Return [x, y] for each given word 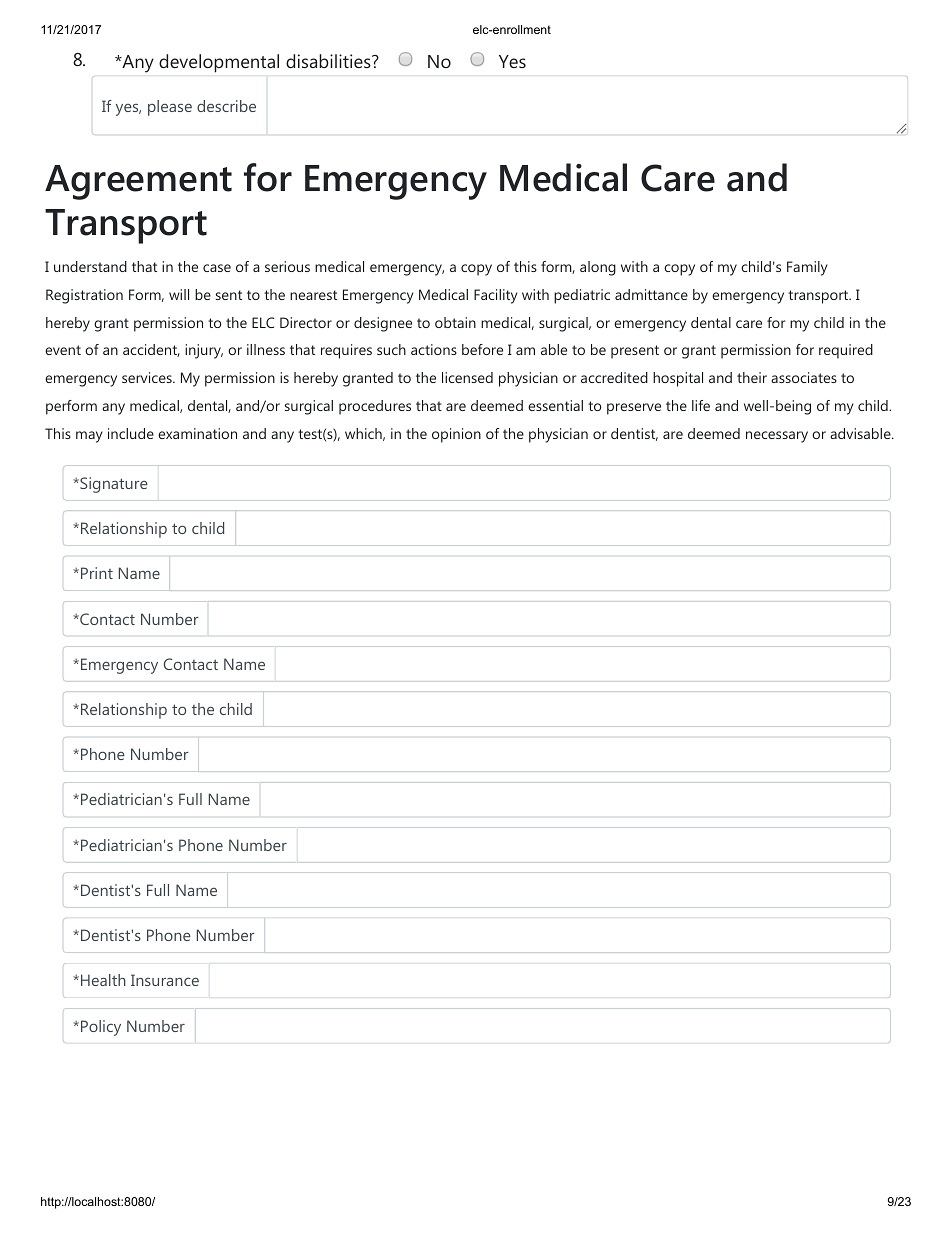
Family [807, 268]
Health [103, 980]
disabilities [329, 61]
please [170, 108]
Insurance [165, 980]
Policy [101, 1028]
